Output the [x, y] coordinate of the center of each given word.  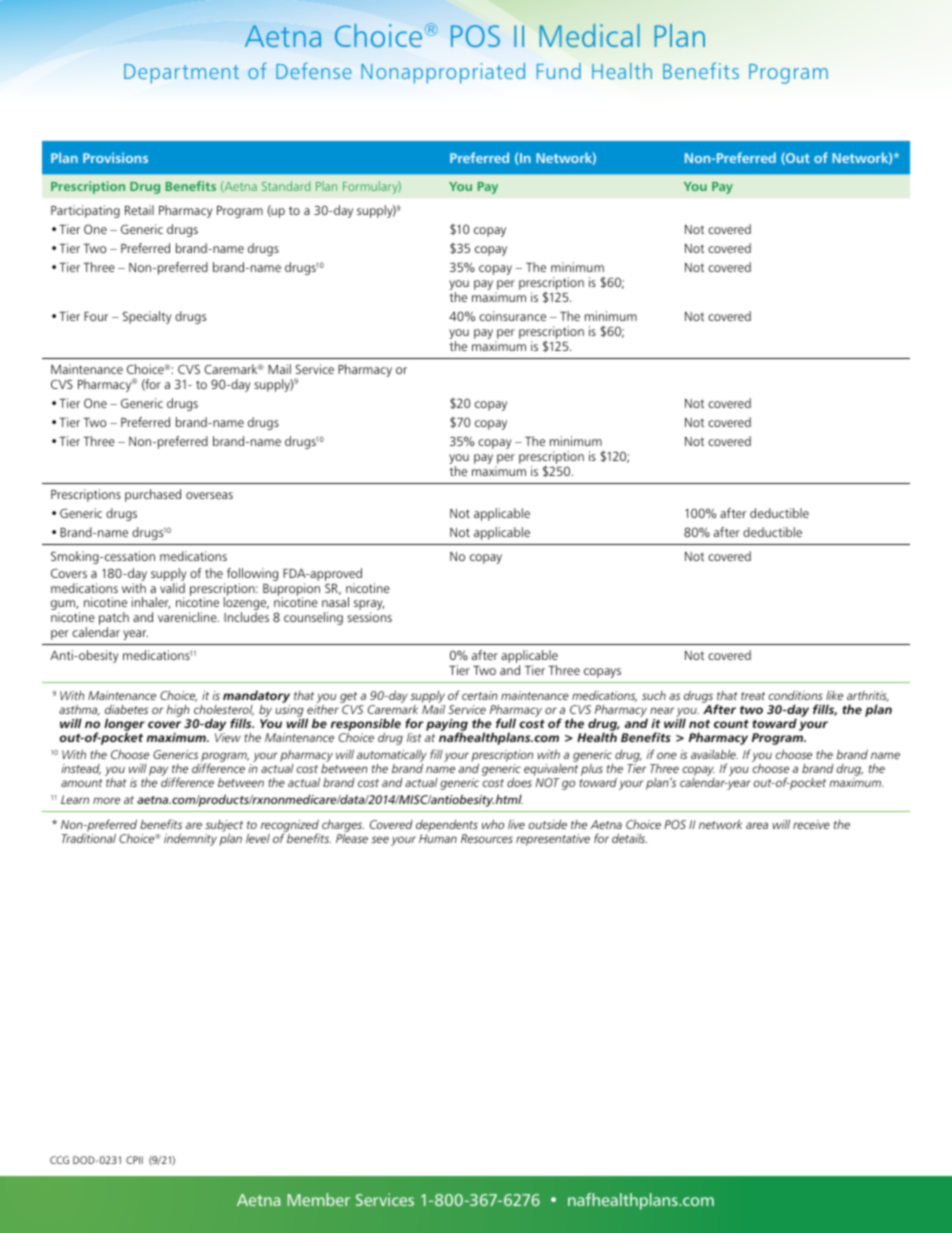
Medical [590, 35]
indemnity [190, 839]
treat [753, 696]
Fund [559, 71]
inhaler [151, 603]
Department [181, 74]
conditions [795, 695]
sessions [369, 617]
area [757, 825]
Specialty [147, 317]
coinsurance [512, 316]
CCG [59, 1160]
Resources [487, 838]
